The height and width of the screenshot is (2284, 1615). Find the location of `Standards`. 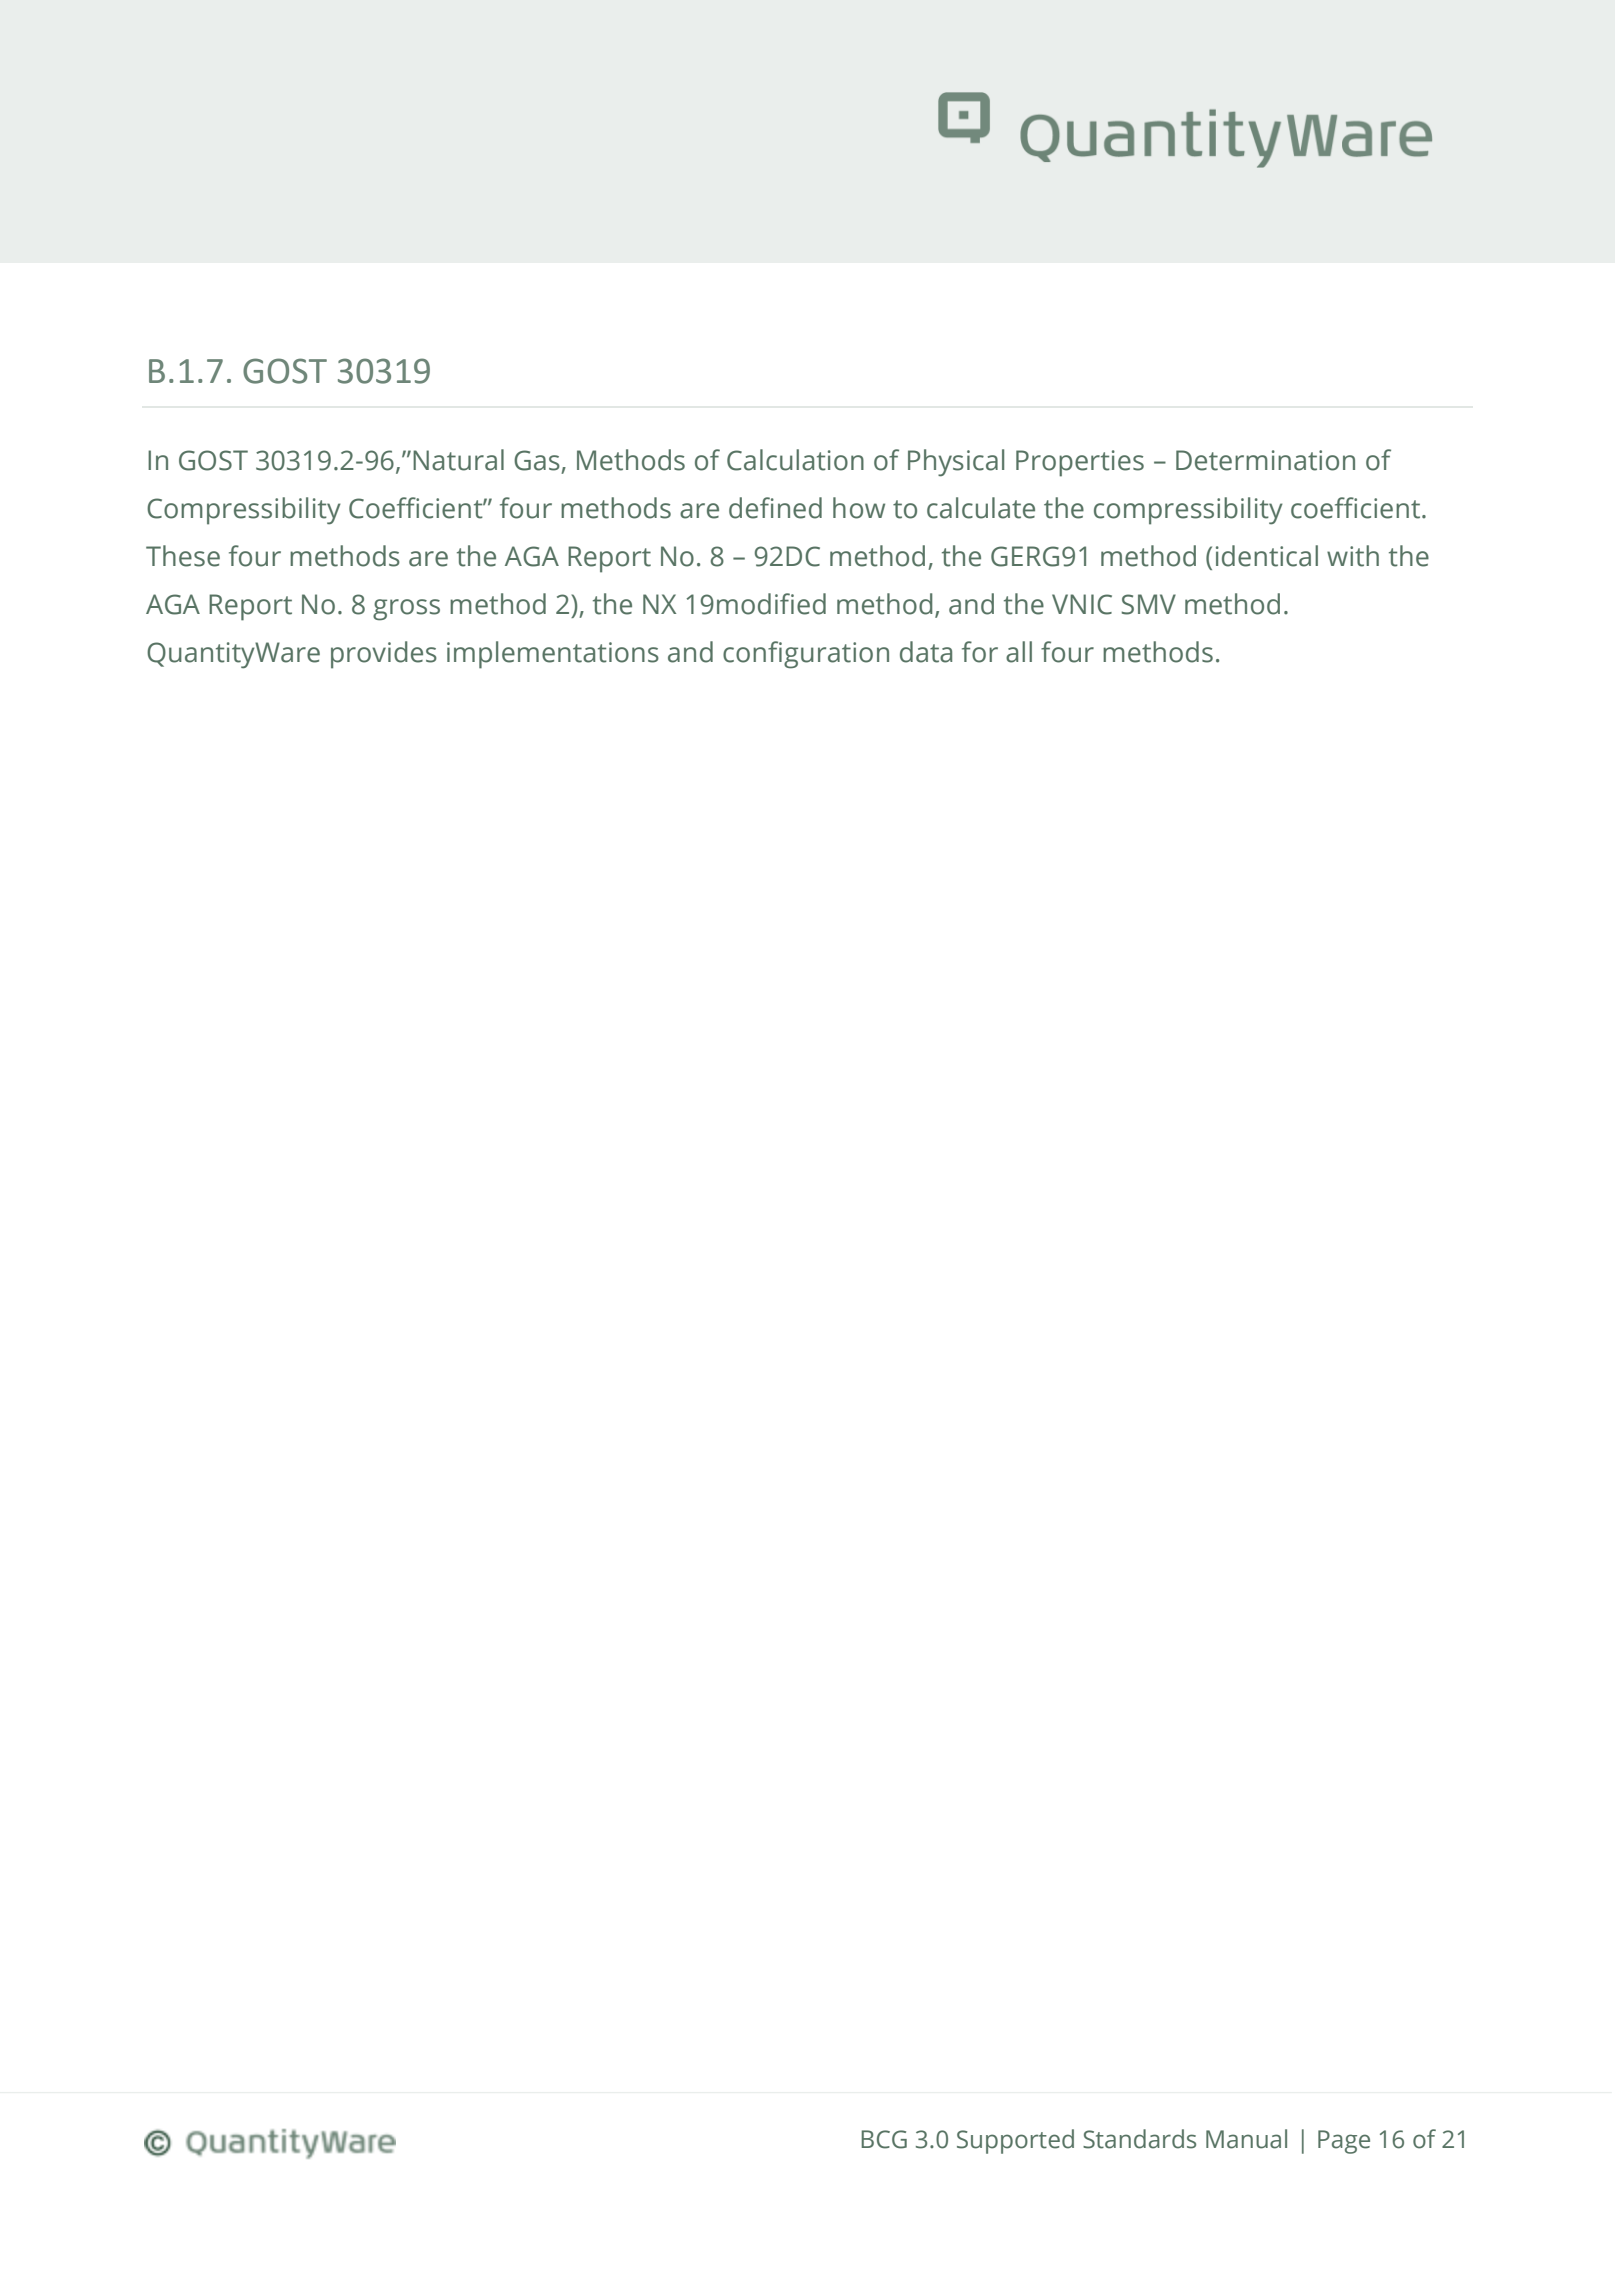

Standards is located at coordinates (1139, 2139).
